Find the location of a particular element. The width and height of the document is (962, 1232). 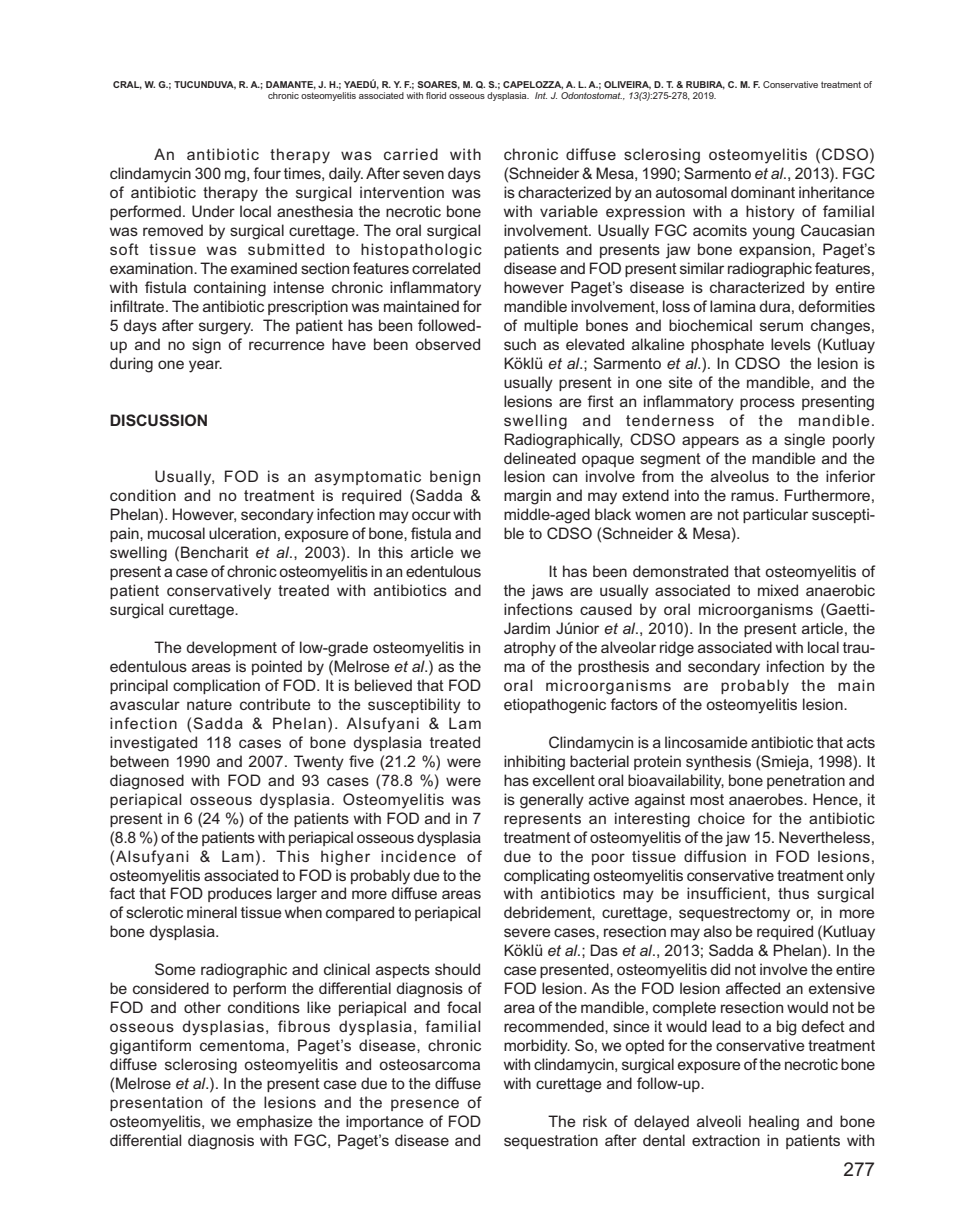

dominant is located at coordinates (763, 192).
